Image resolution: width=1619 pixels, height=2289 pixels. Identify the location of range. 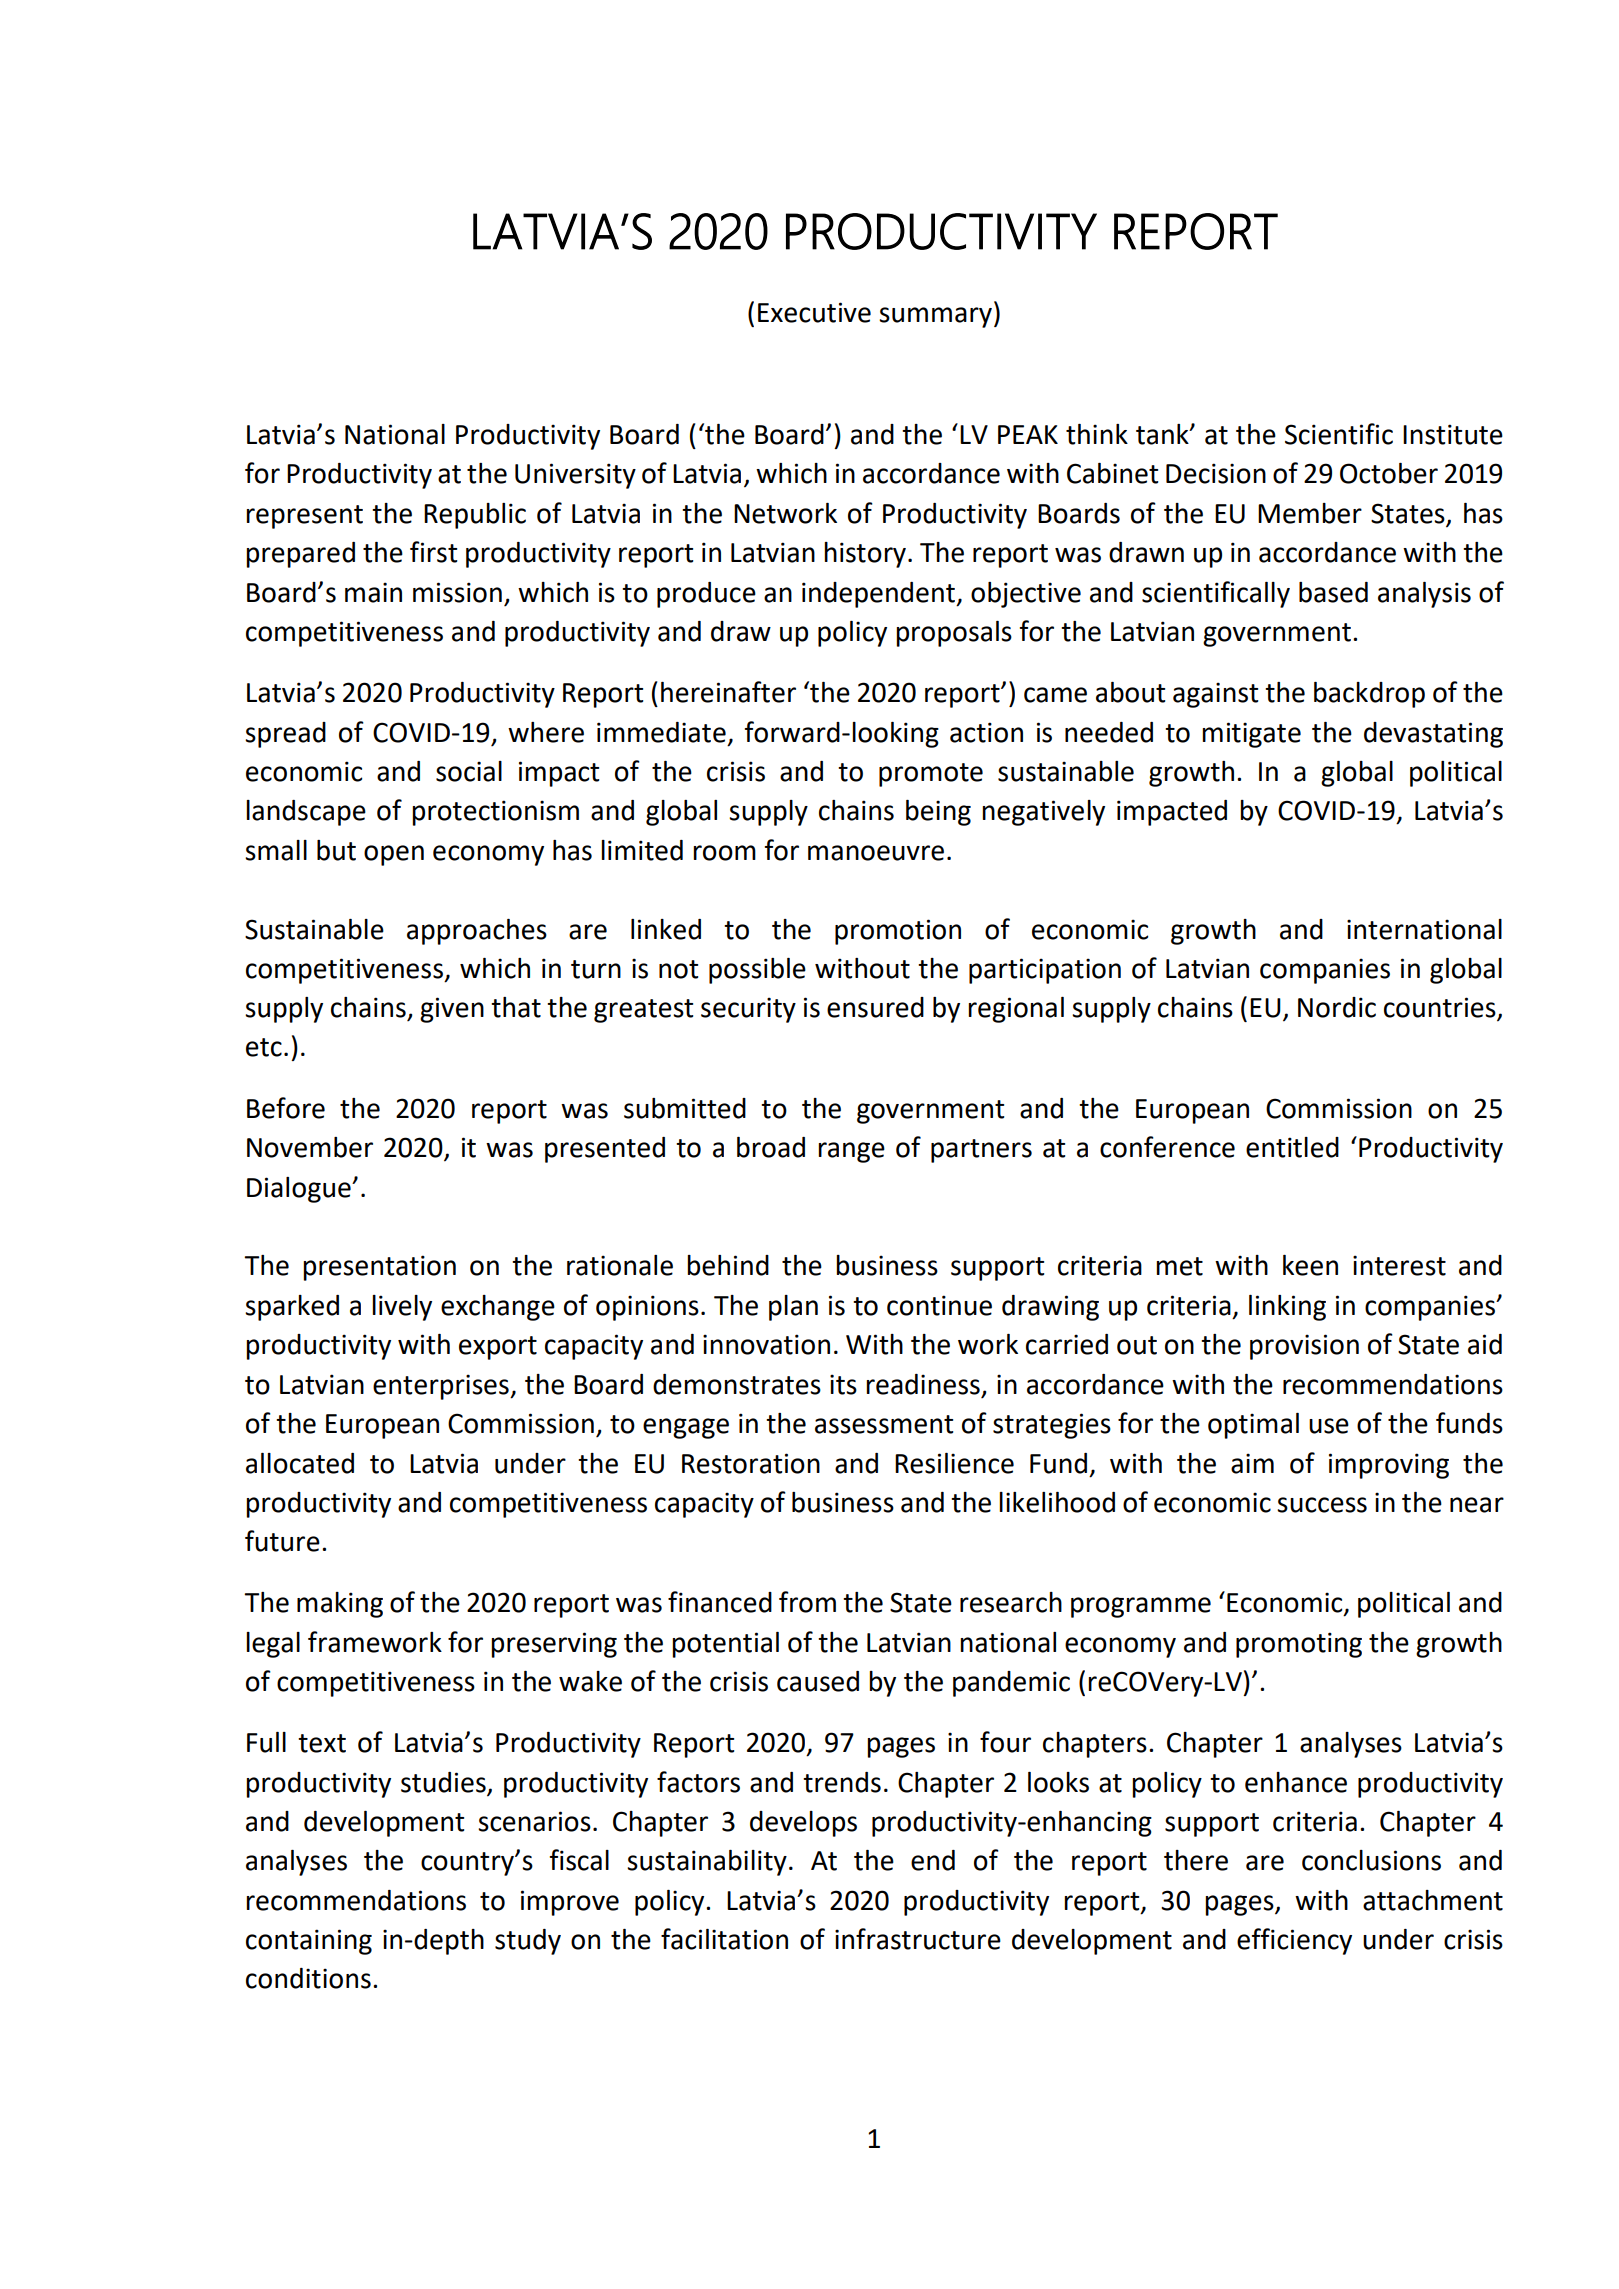
(851, 1152).
